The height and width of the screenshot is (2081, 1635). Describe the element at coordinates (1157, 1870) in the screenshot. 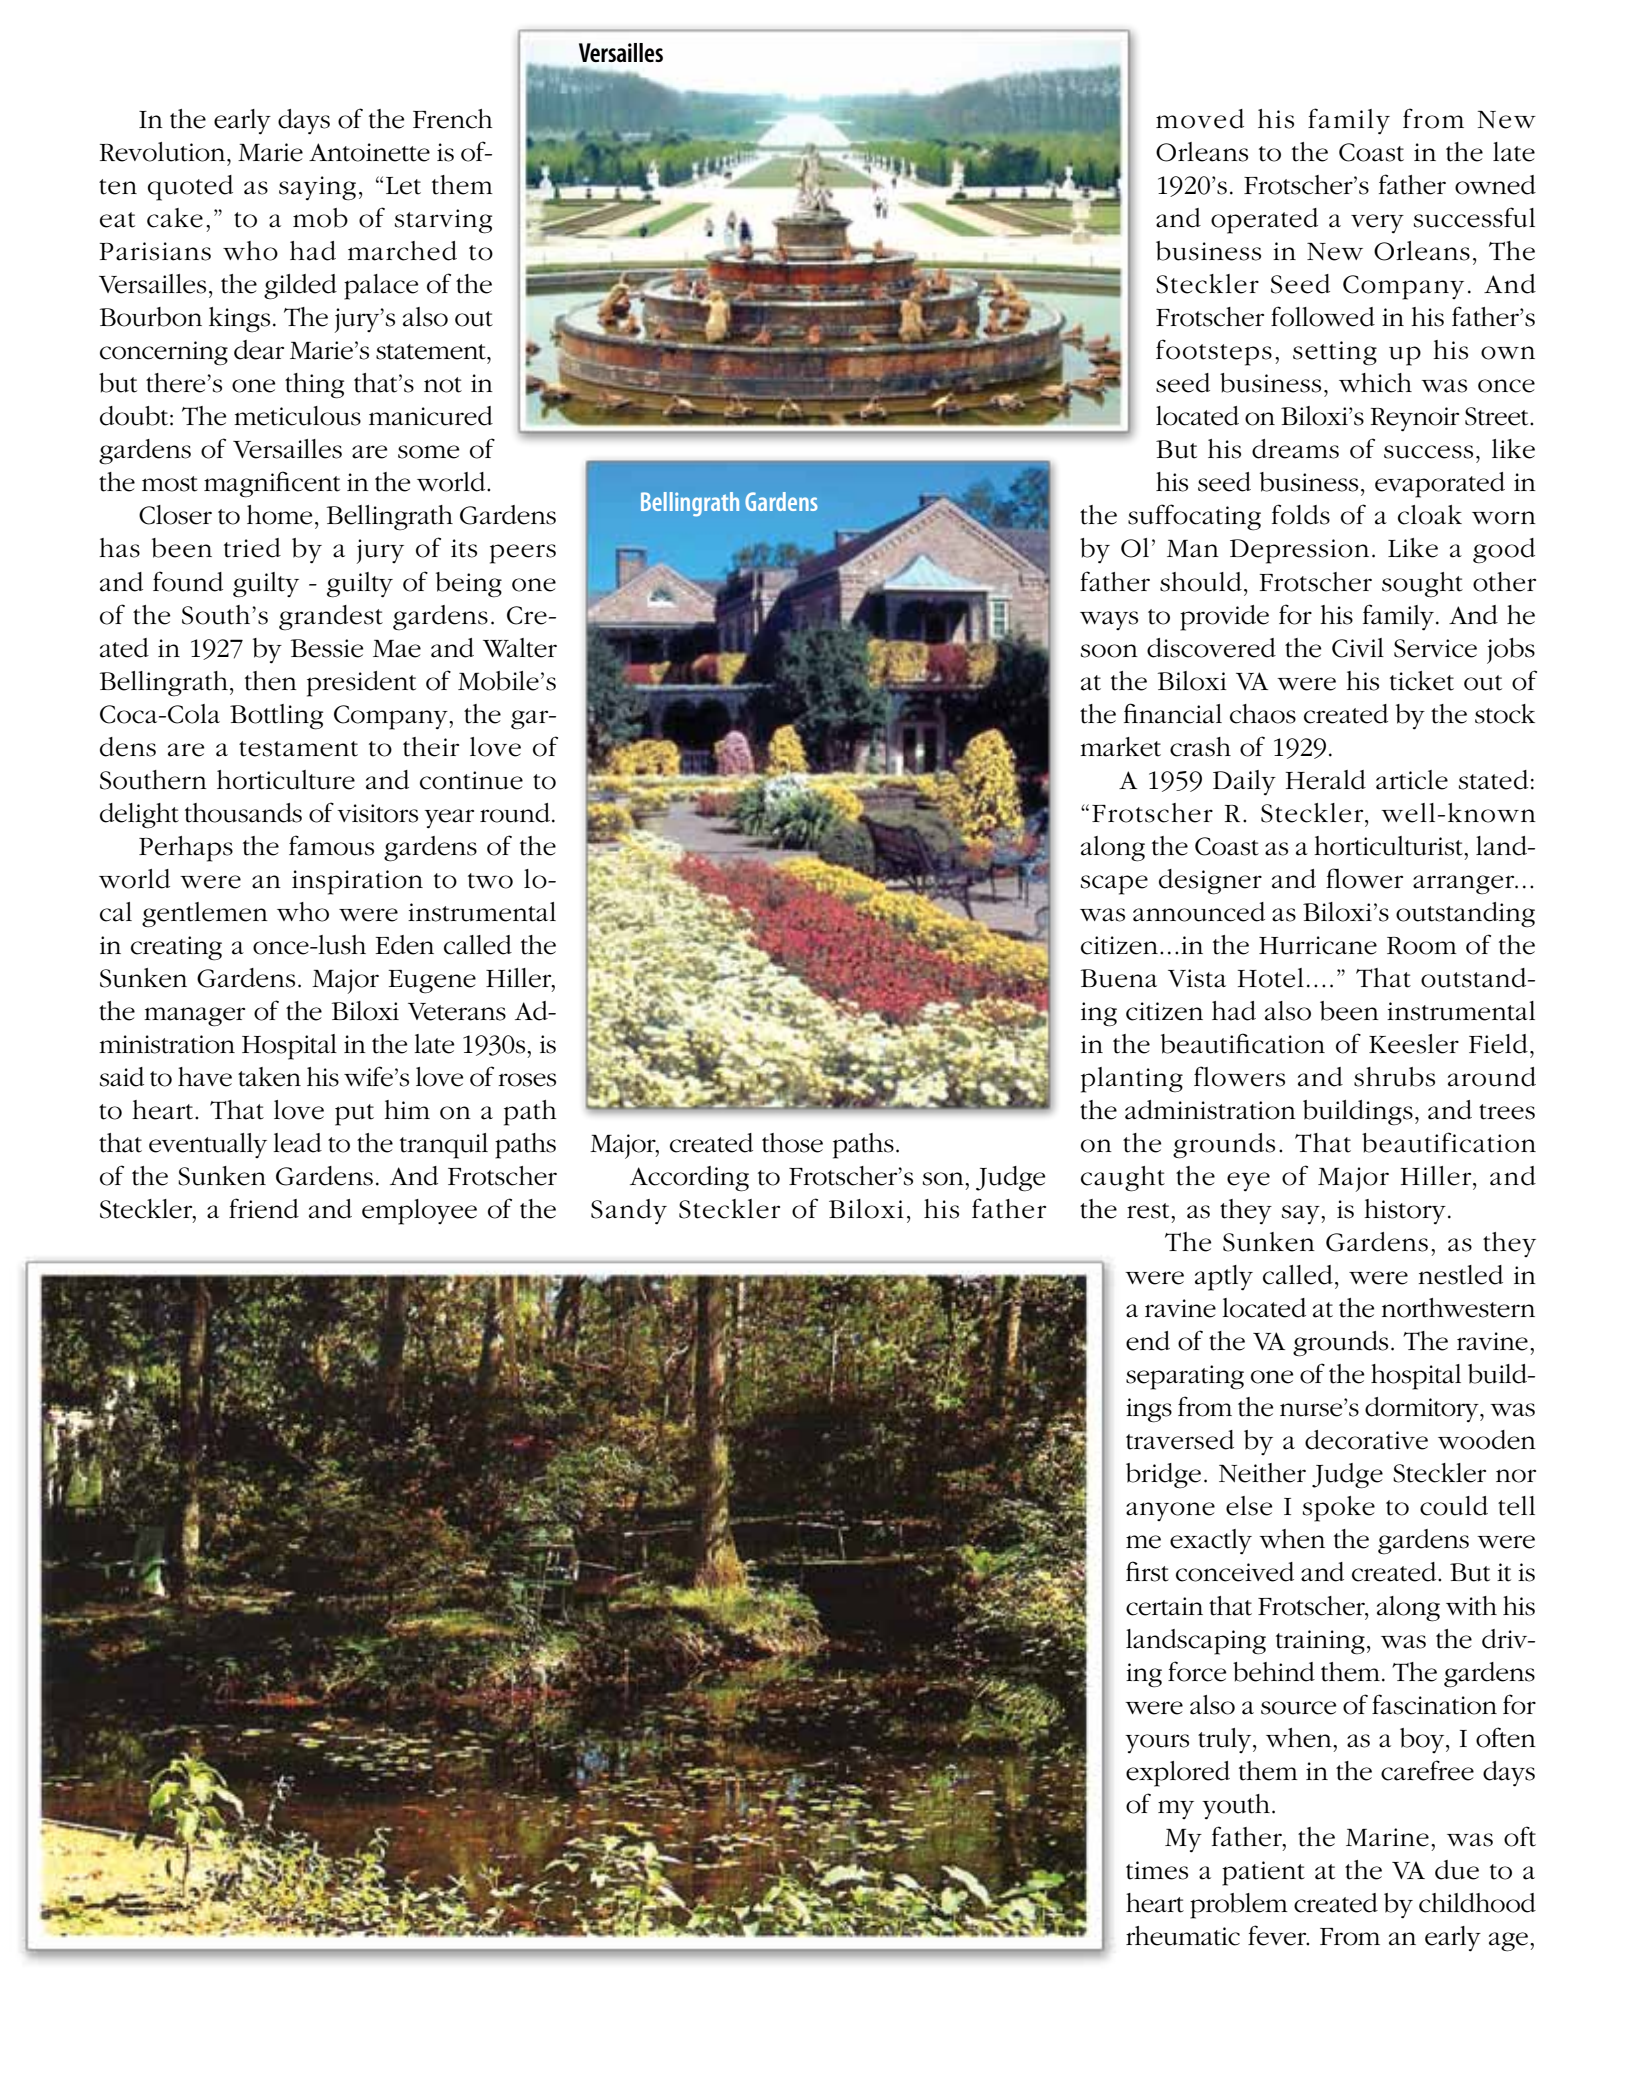

I see `times` at that location.
